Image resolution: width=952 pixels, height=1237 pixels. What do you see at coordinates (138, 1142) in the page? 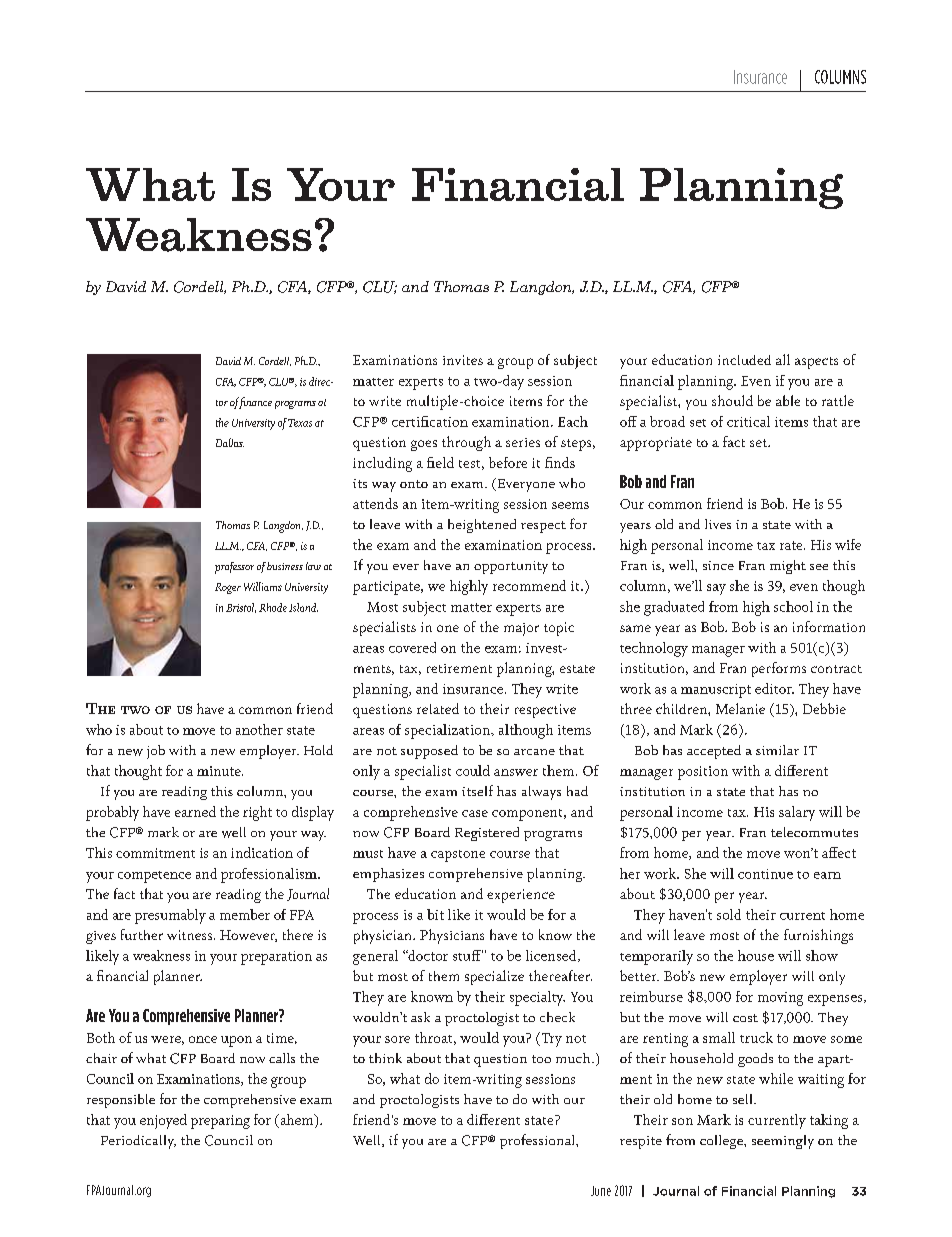
I see `Periodically` at bounding box center [138, 1142].
